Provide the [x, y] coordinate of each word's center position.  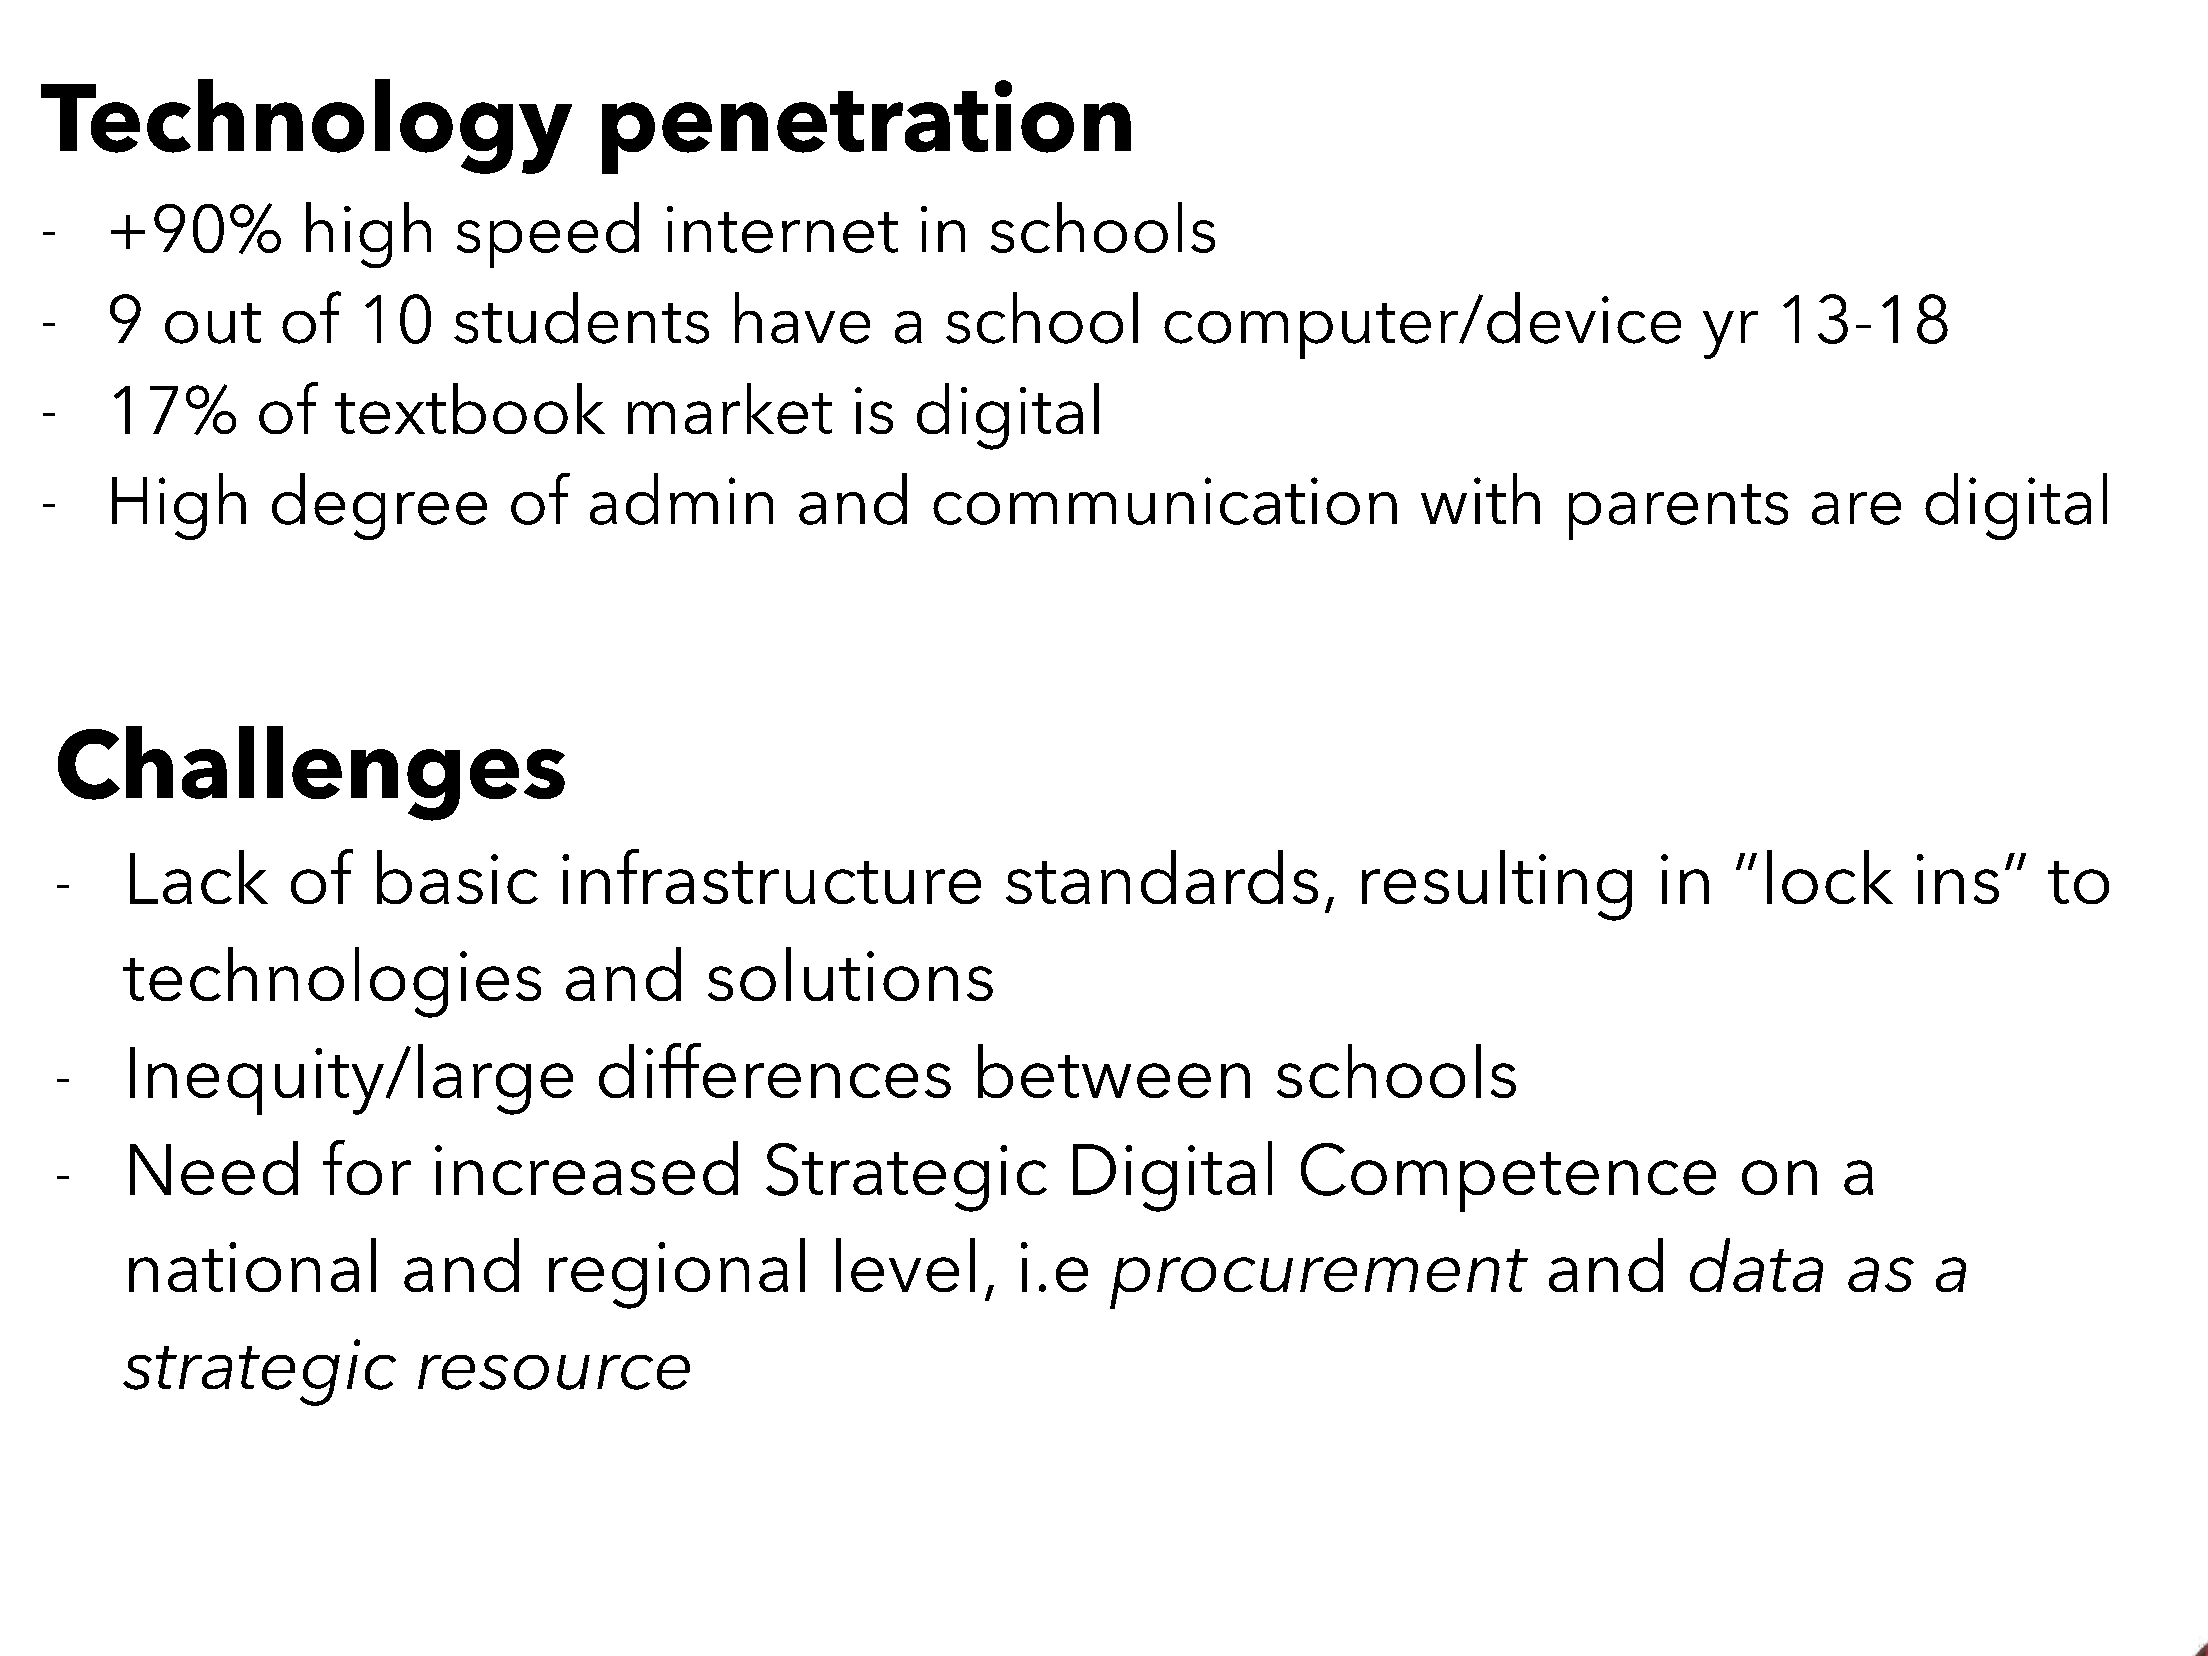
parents [1678, 512]
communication [1165, 501]
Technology [306, 126]
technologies [332, 982]
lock [1830, 877]
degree [379, 506]
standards [1162, 877]
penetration [866, 127]
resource [554, 1372]
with [1480, 498]
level [905, 1265]
